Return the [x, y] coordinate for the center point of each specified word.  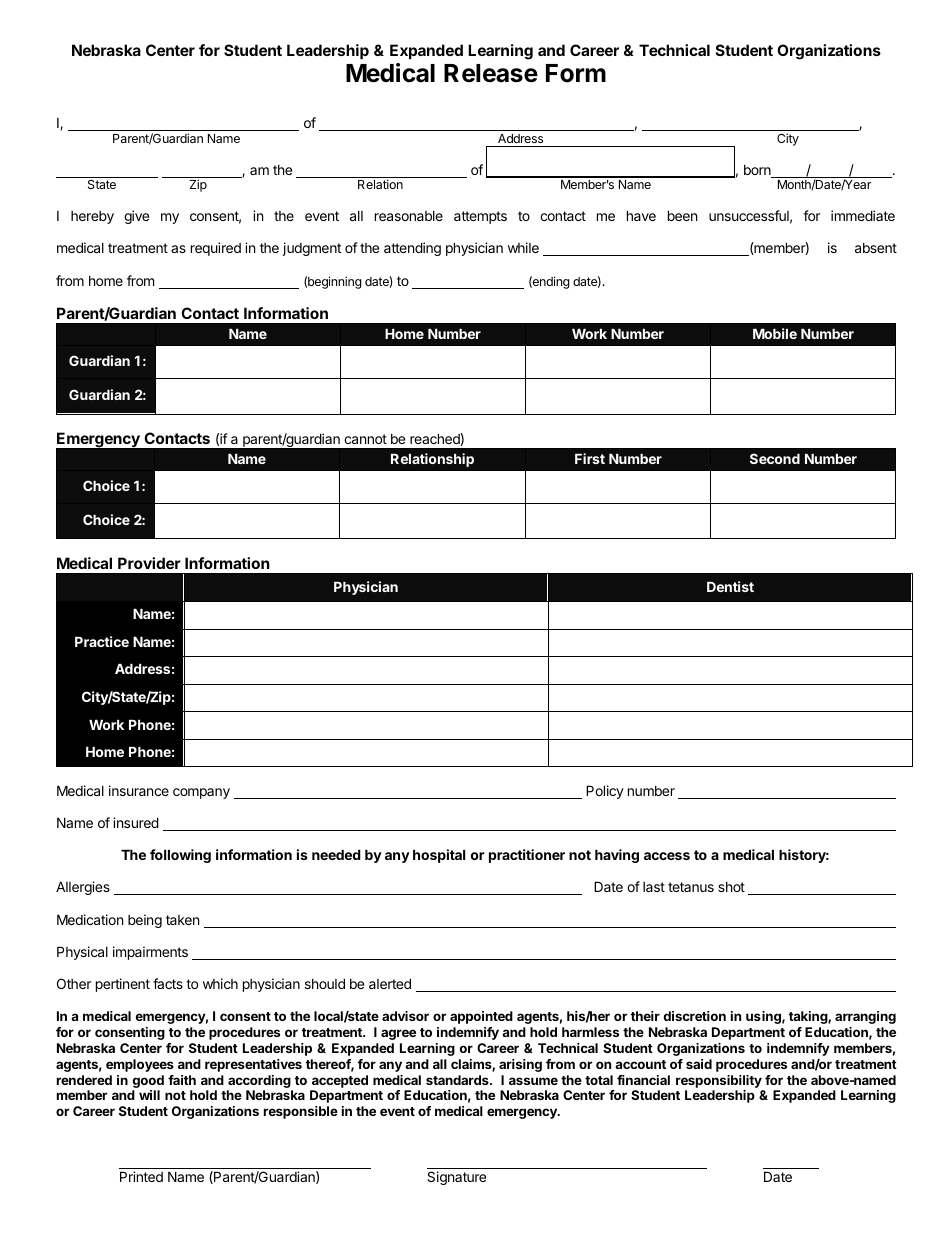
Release [491, 73]
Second [775, 458]
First [590, 458]
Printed [141, 1176]
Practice [102, 641]
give [136, 217]
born [758, 171]
